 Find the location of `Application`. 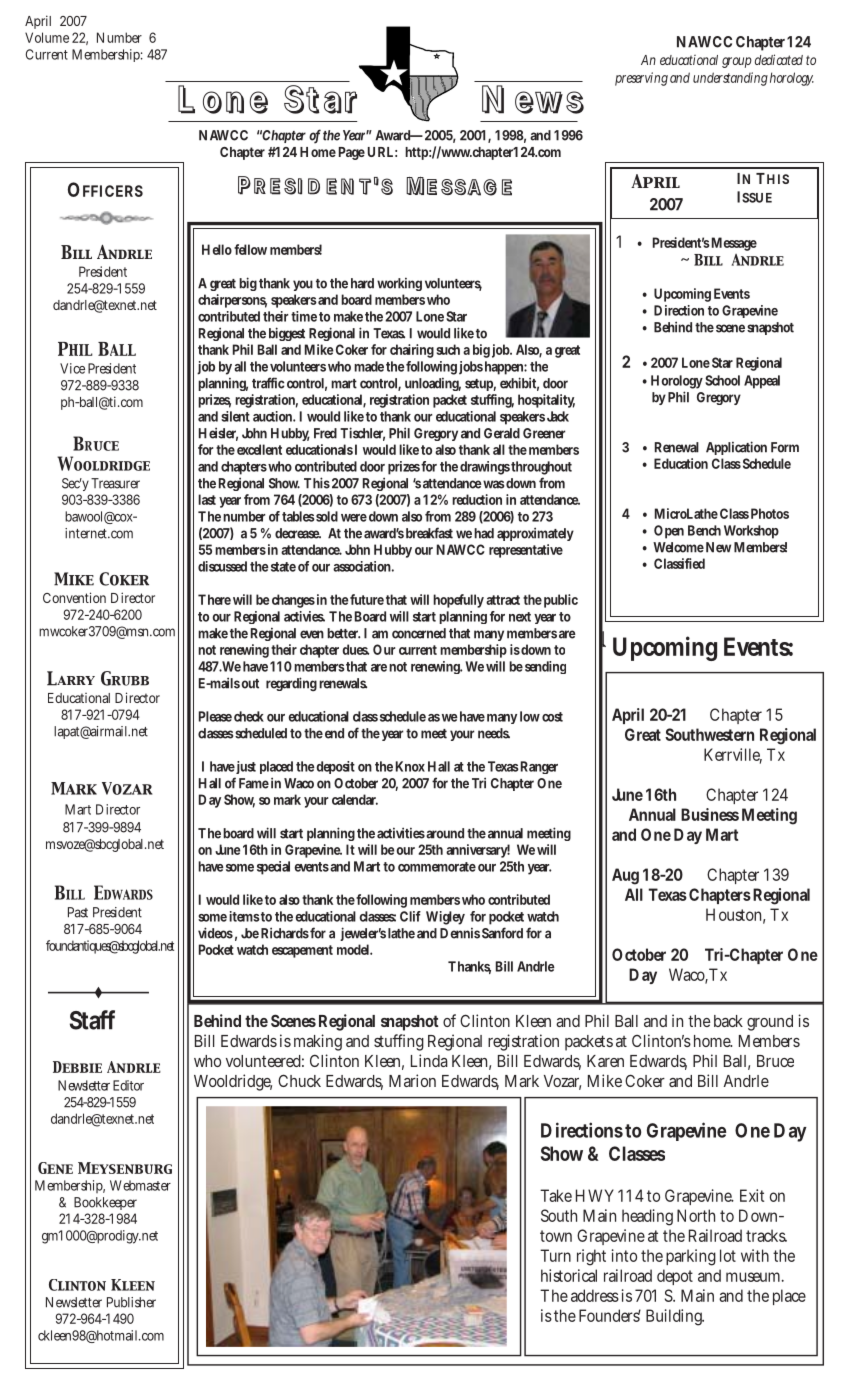

Application is located at coordinates (736, 448).
